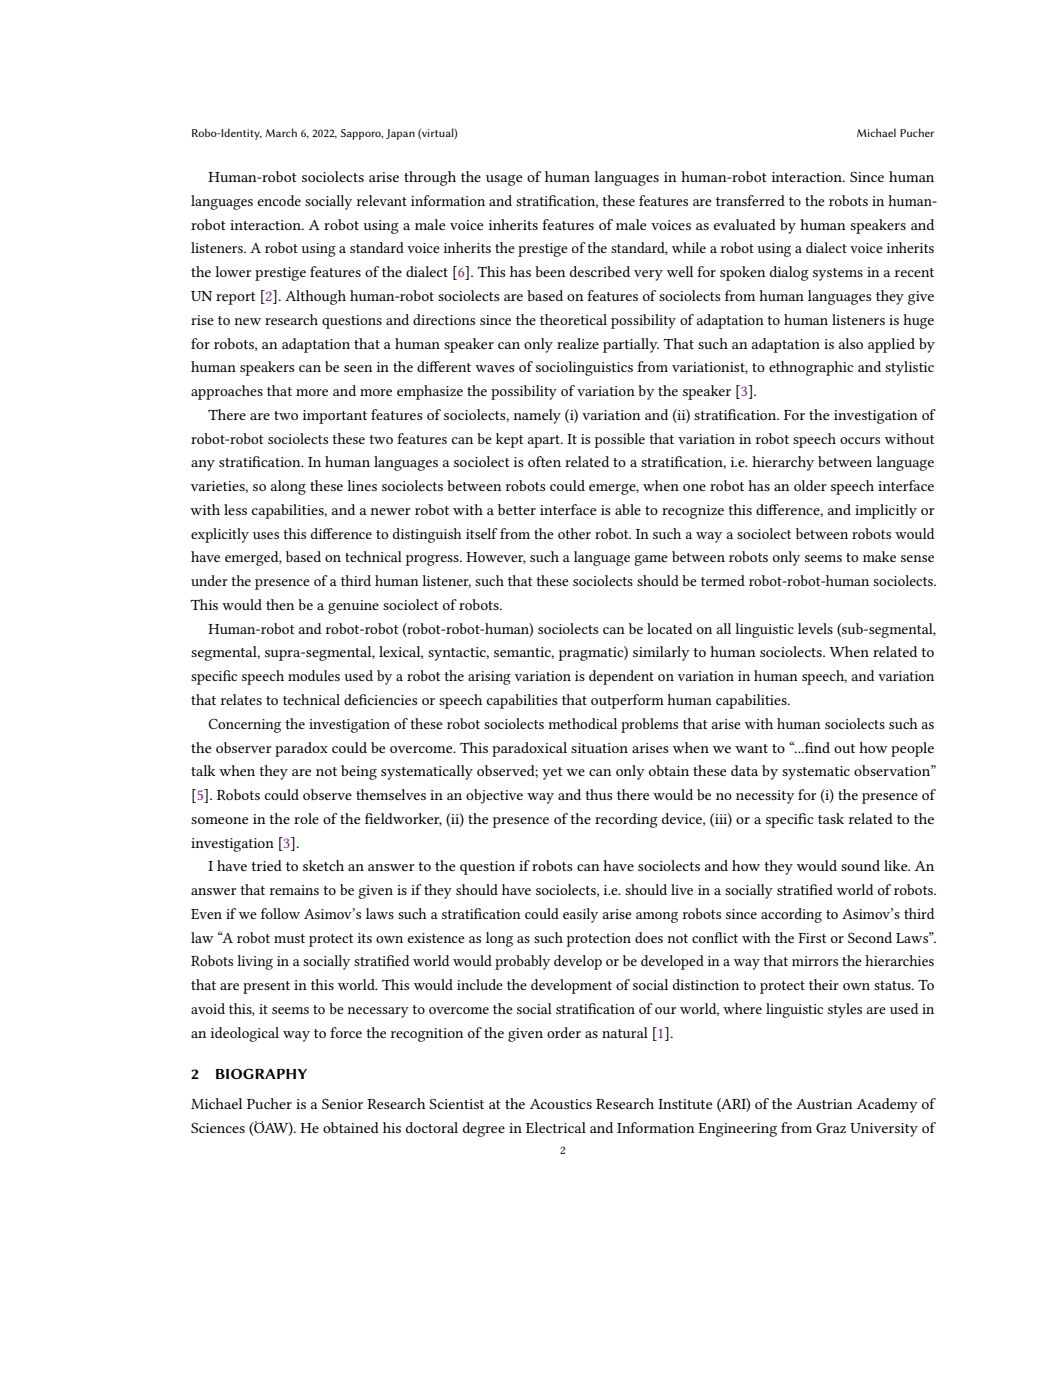 The image size is (1062, 1374). Describe the element at coordinates (504, 180) in the document. I see `usage` at that location.
